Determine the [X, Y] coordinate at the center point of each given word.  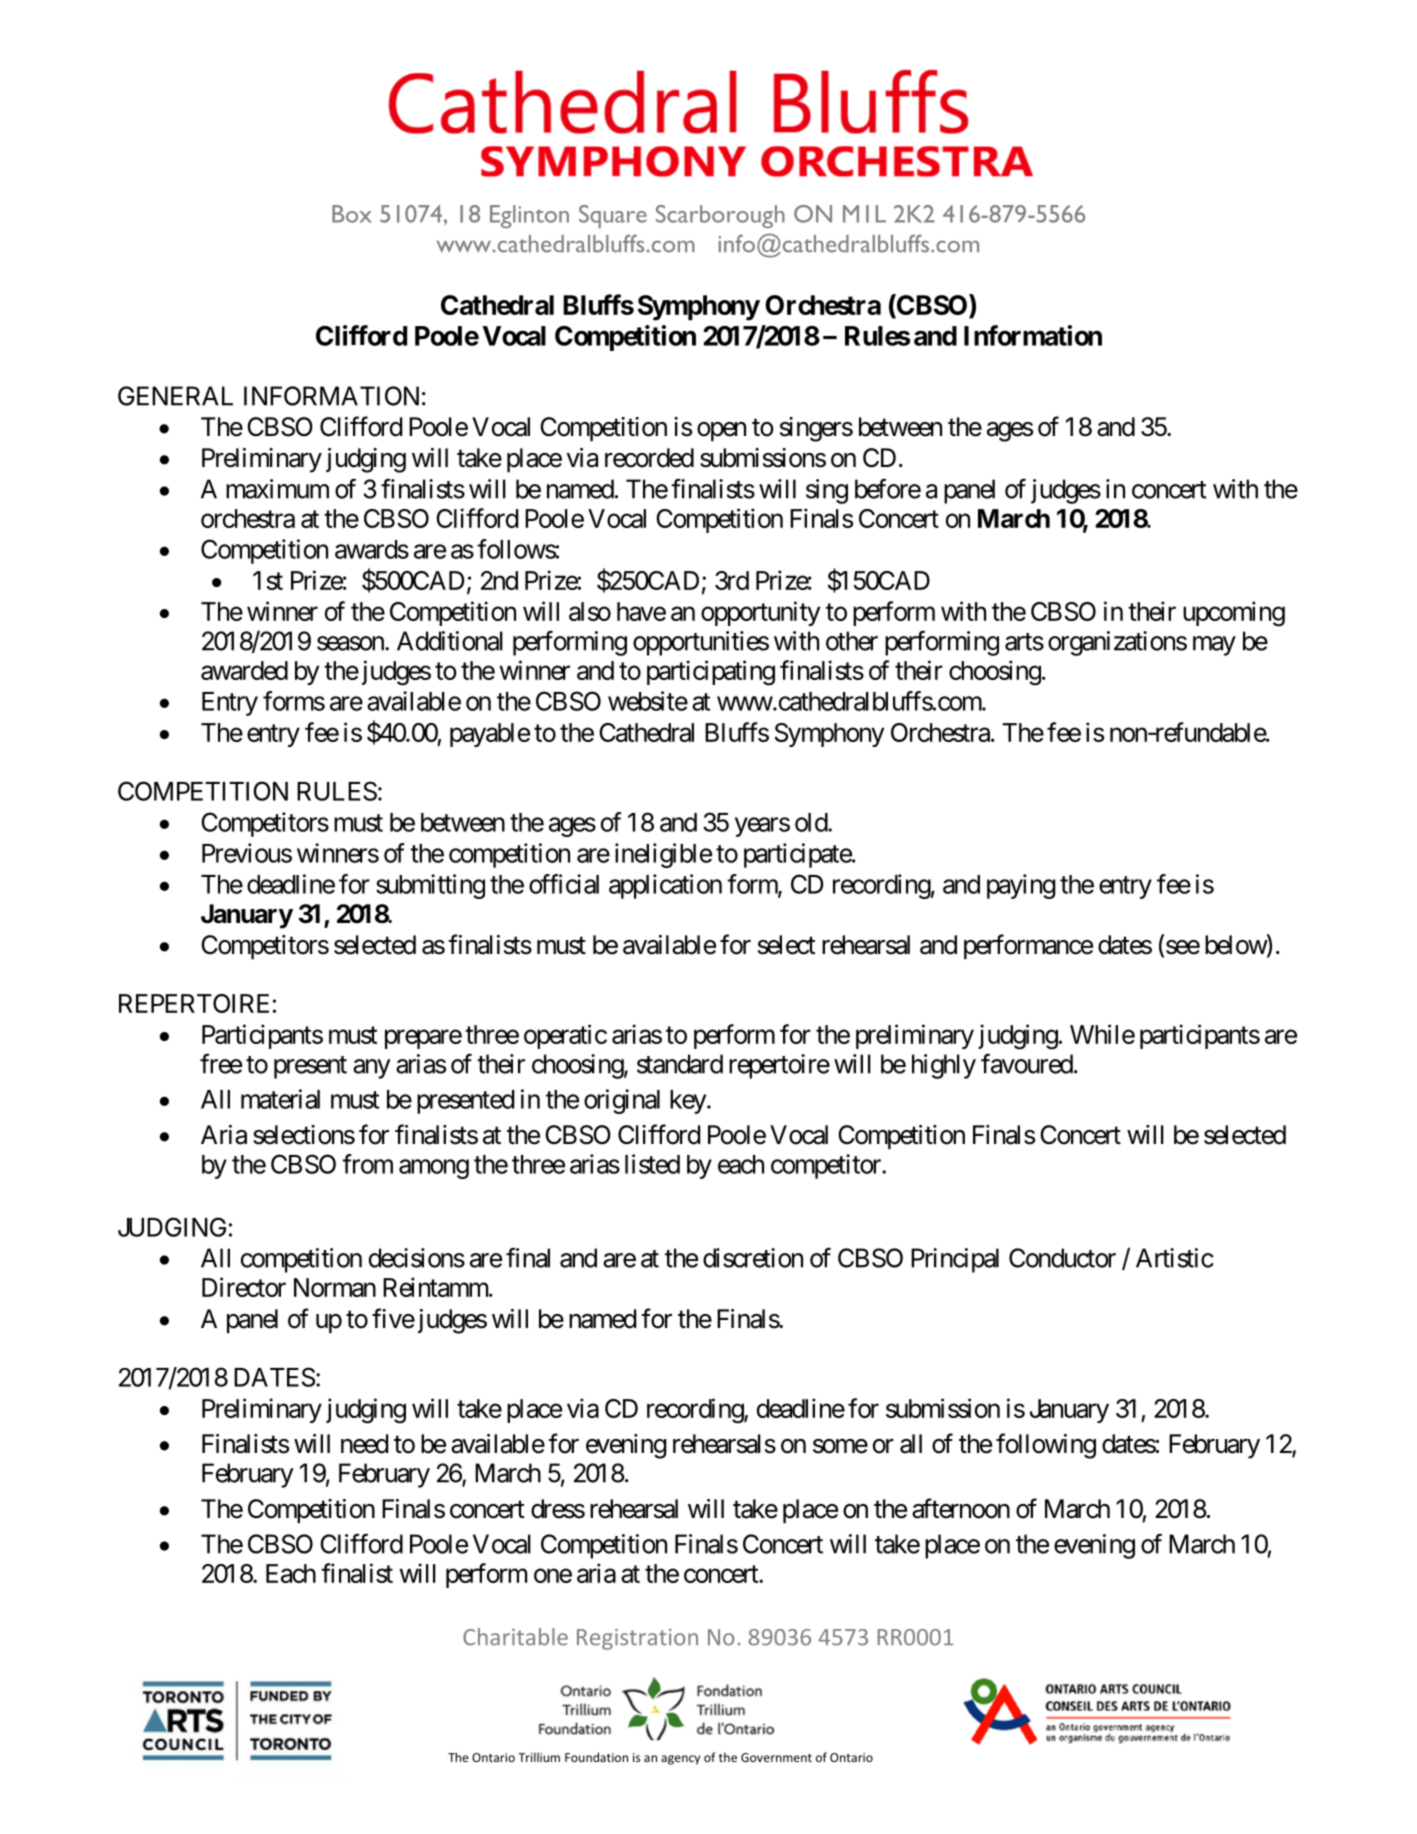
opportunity [760, 613]
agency [680, 1760]
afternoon [961, 1508]
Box [352, 214]
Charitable [515, 1637]
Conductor [1062, 1258]
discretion [753, 1258]
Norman [335, 1287]
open [721, 432]
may [1214, 646]
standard [680, 1064]
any [372, 1069]
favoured [1027, 1064]
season [351, 643]
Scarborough [720, 216]
